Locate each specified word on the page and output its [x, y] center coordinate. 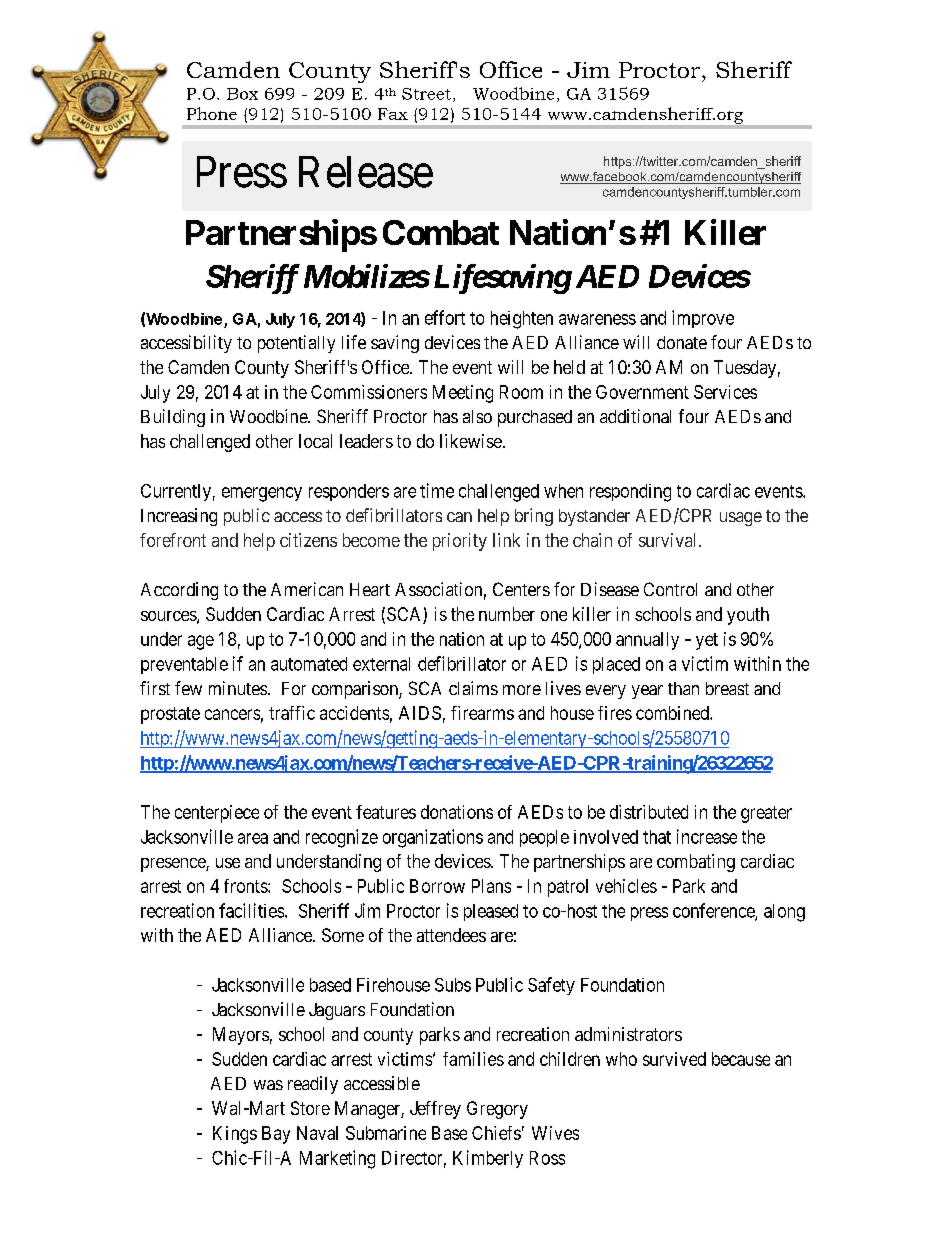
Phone [212, 113]
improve [703, 319]
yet [707, 641]
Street [426, 94]
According [179, 591]
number [507, 614]
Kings [235, 1135]
